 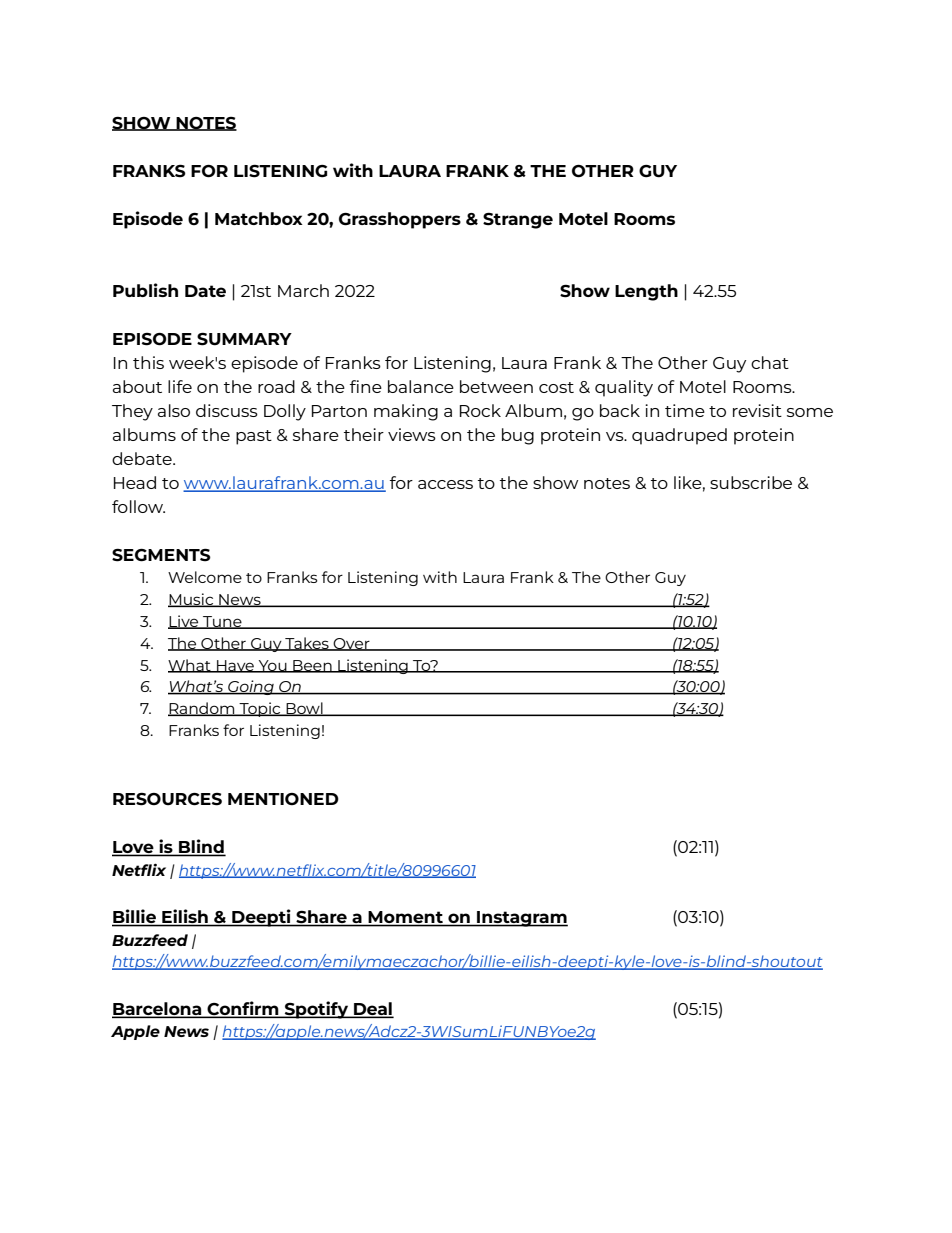 What do you see at coordinates (751, 482) in the document?
I see `subscribe` at bounding box center [751, 482].
